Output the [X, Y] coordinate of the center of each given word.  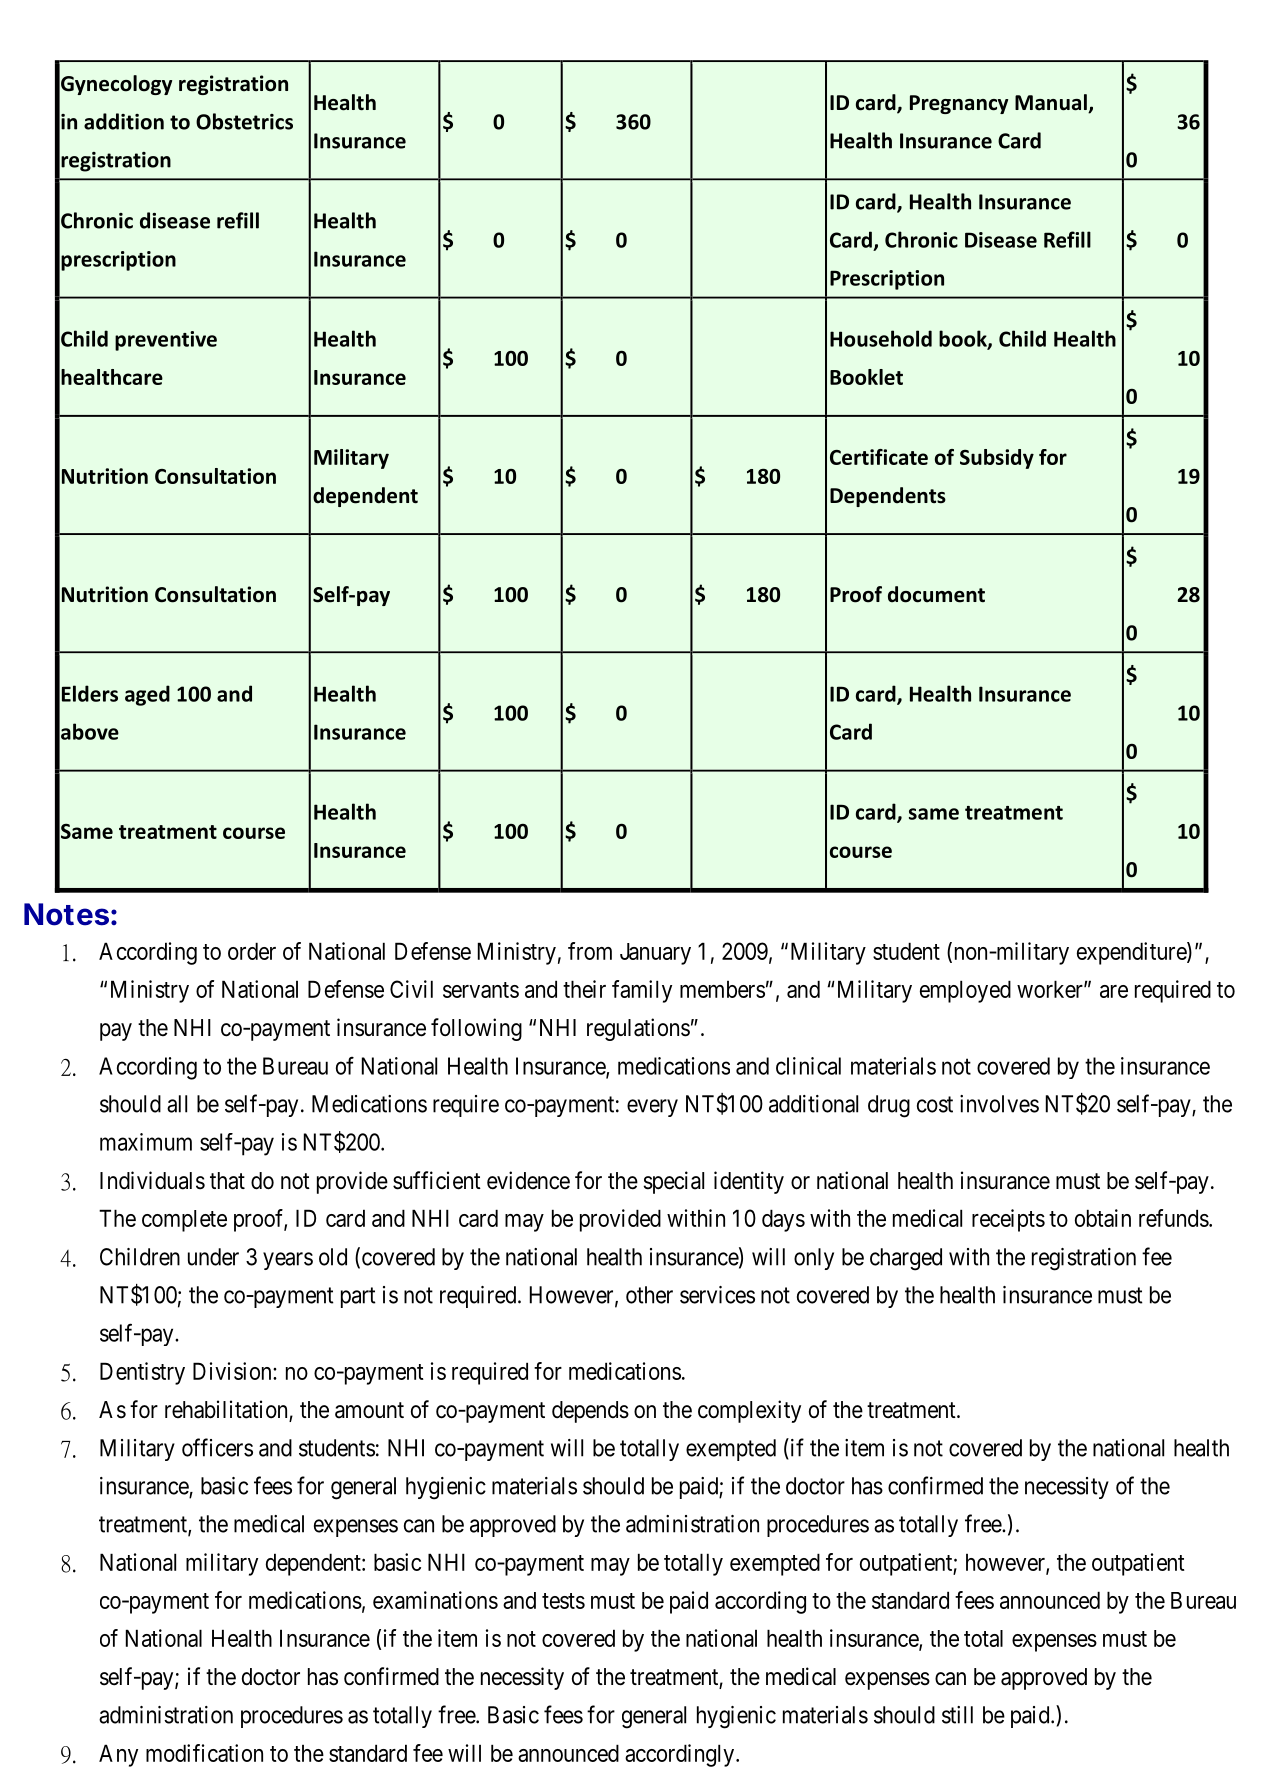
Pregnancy [959, 104]
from [590, 951]
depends [590, 1412]
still [957, 1715]
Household [881, 338]
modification [204, 1753]
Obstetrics [244, 121]
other [649, 1295]
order [252, 951]
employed [965, 991]
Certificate [879, 457]
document [936, 594]
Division [233, 1371]
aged [147, 695]
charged [906, 1259]
